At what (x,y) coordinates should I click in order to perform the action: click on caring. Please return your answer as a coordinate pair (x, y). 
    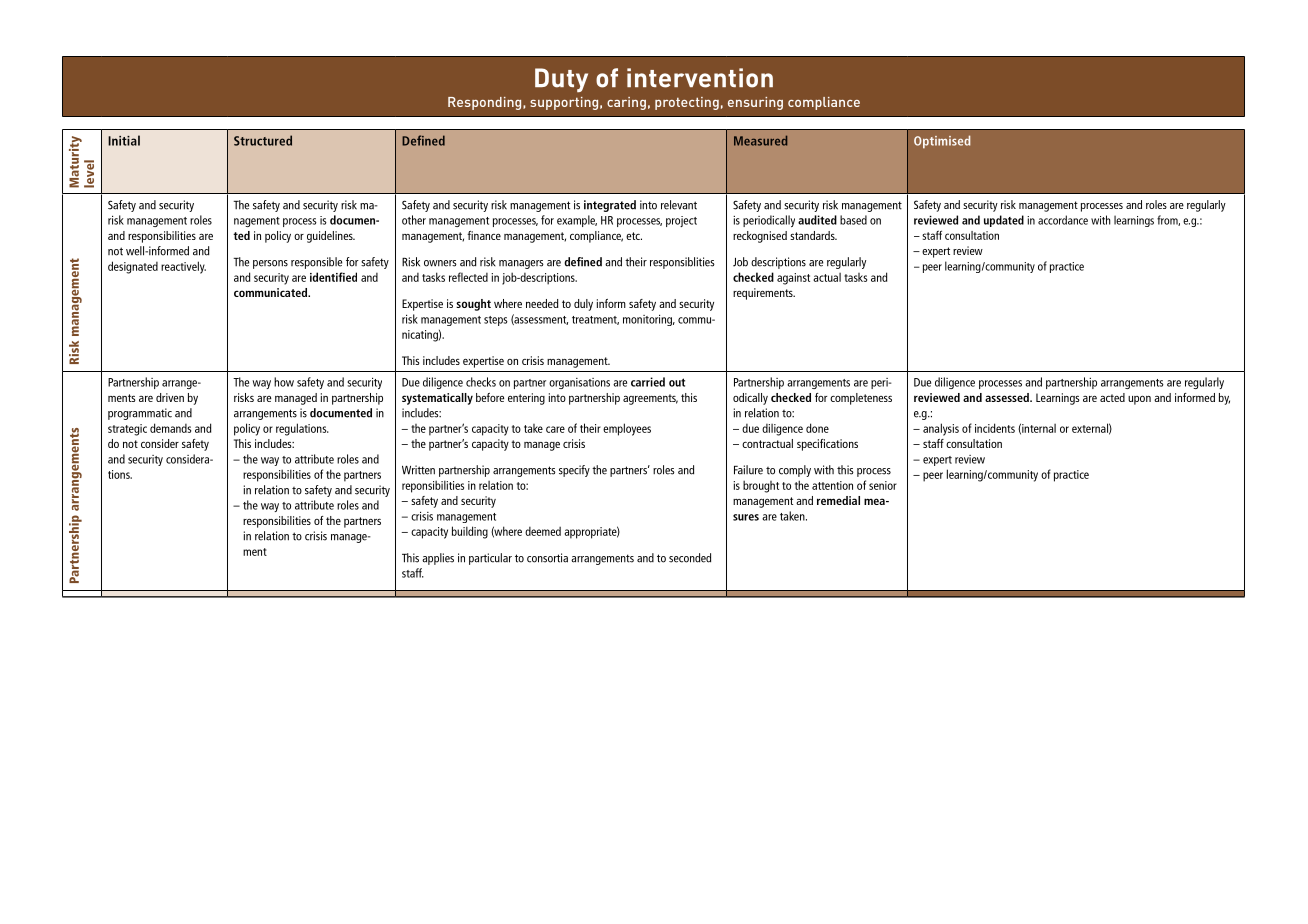
    Looking at the image, I should click on (626, 103).
